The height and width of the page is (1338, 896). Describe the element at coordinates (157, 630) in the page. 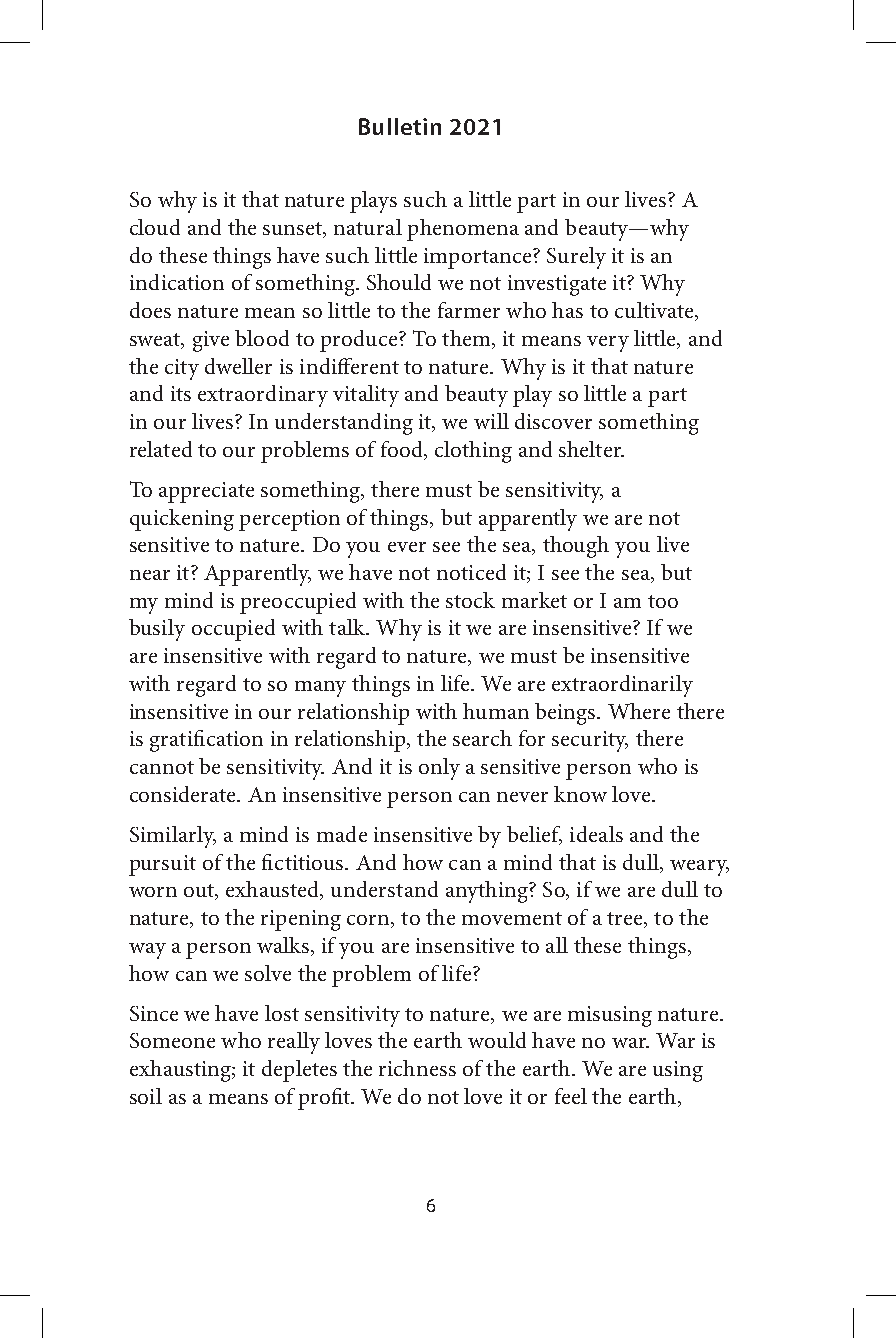

I see `busily` at that location.
